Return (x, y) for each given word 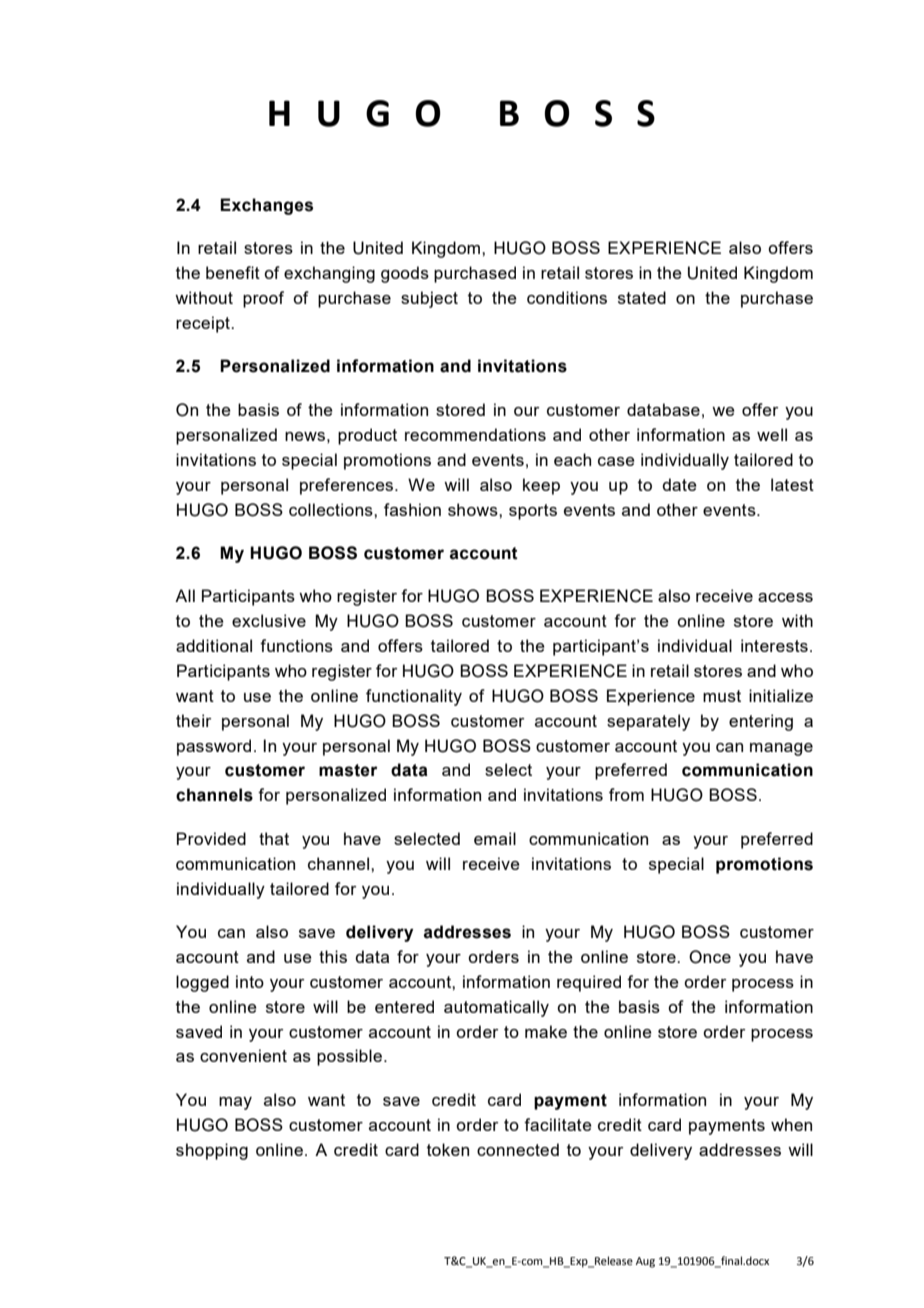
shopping (212, 1151)
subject (429, 299)
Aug (645, 1262)
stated (642, 297)
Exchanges (266, 206)
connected (518, 1149)
